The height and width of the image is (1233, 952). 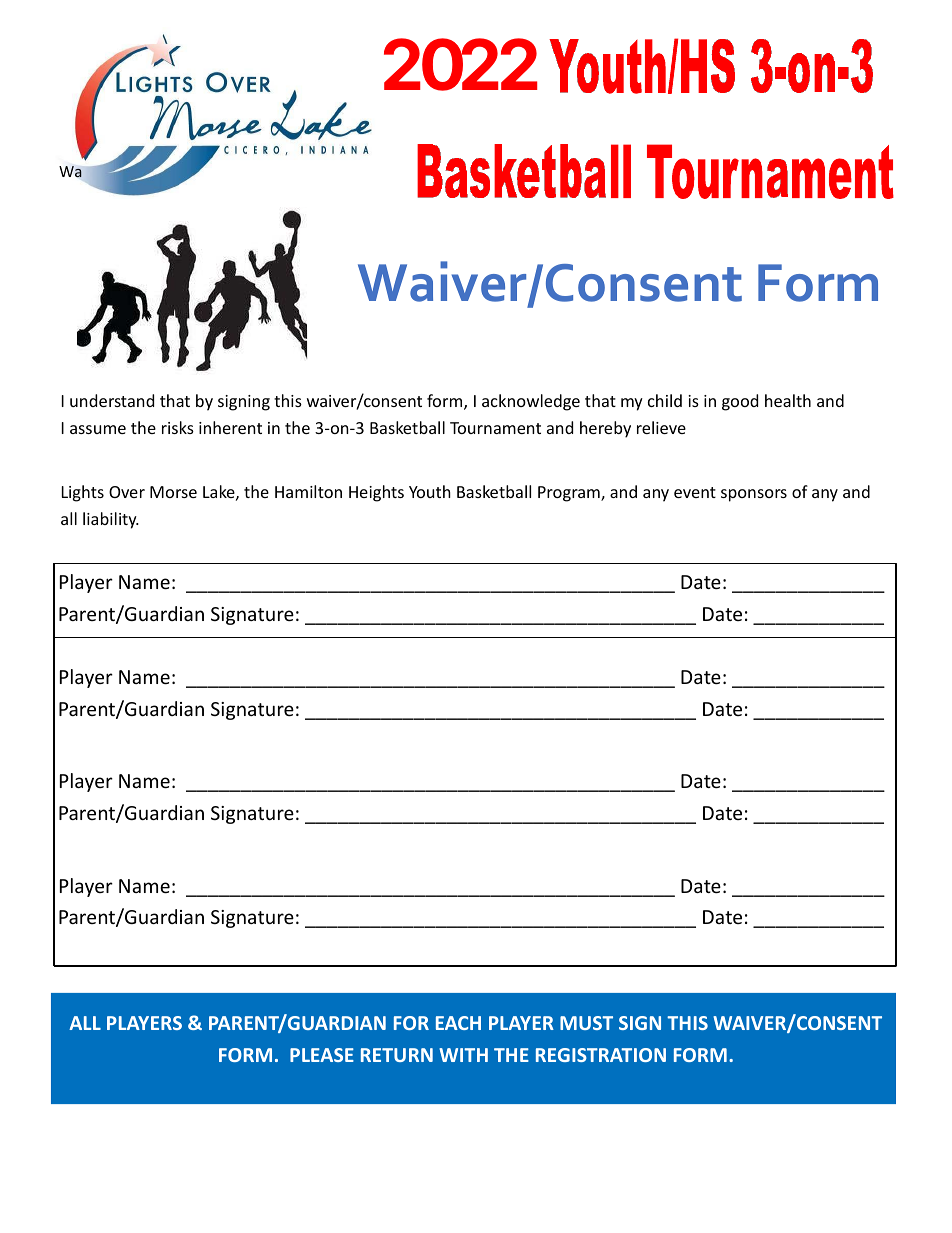 I want to click on REGISTRATION, so click(x=601, y=1055).
